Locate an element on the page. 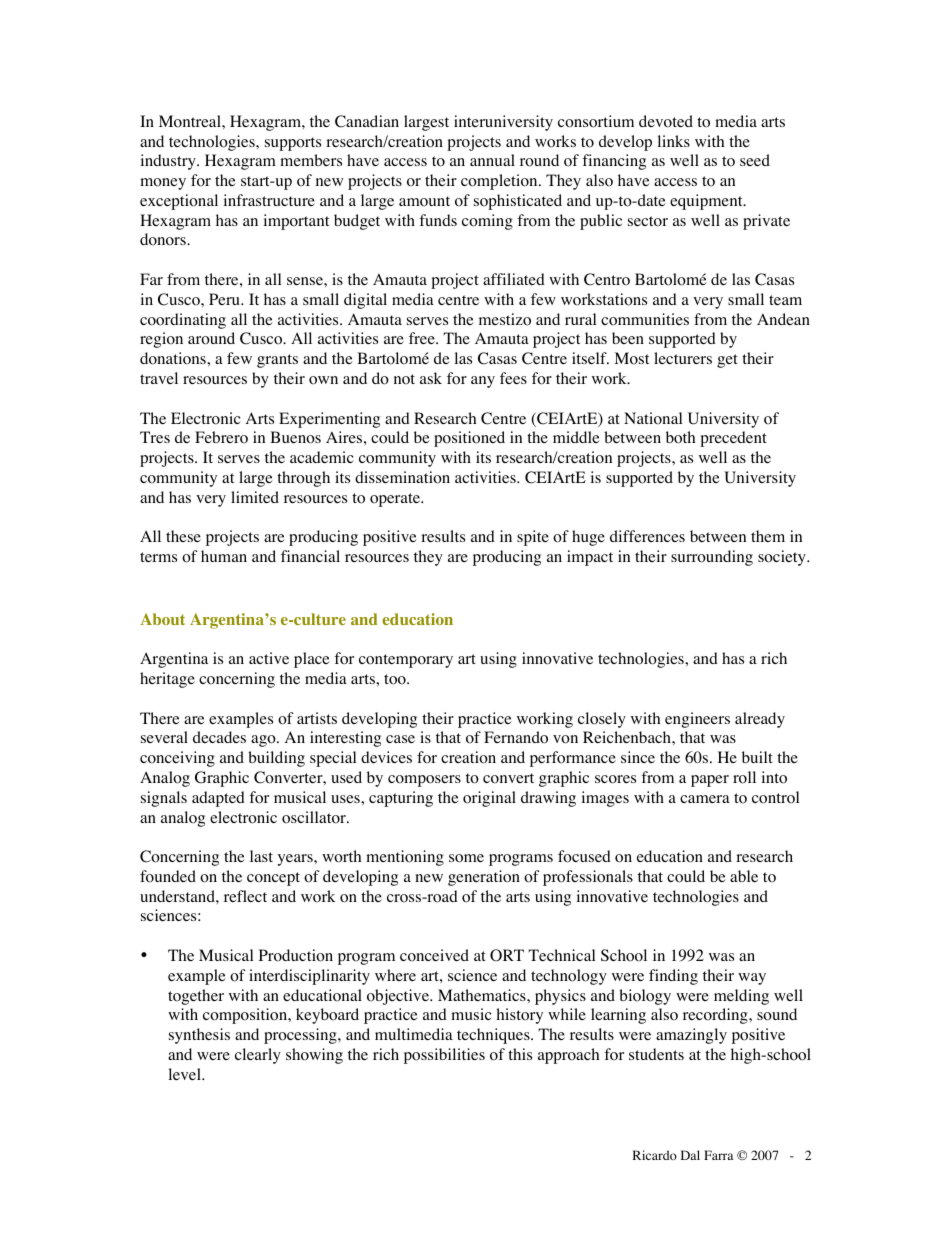 The height and width of the page is (1233, 952). generation is located at coordinates (484, 878).
